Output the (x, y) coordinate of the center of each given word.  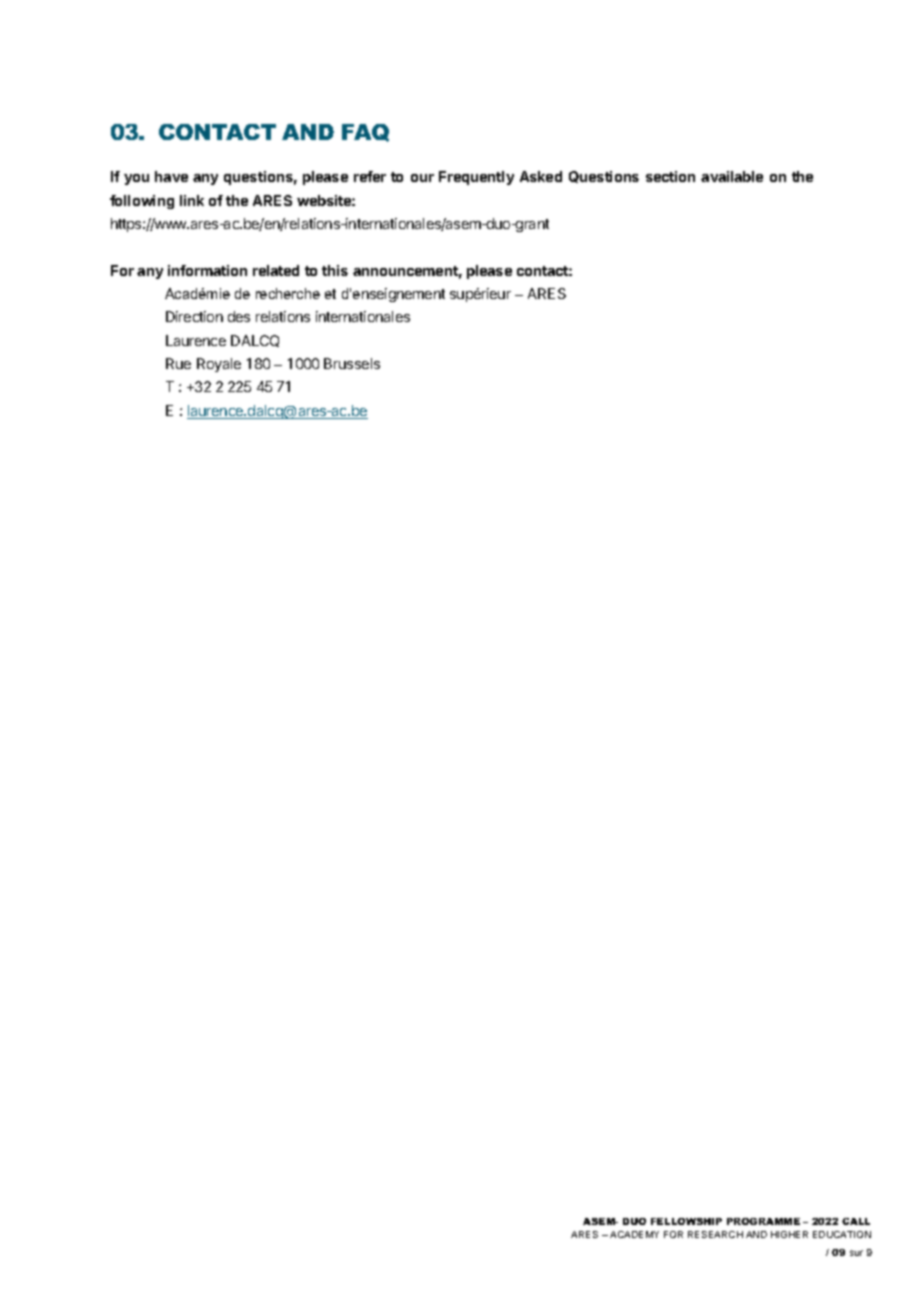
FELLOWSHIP (686, 1221)
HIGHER (789, 1234)
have (171, 176)
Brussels (352, 363)
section (670, 176)
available (732, 176)
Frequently (476, 178)
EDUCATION (842, 1234)
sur (856, 1253)
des (239, 316)
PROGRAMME (763, 1221)
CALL (856, 1221)
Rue (178, 363)
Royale (219, 365)
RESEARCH (715, 1234)
